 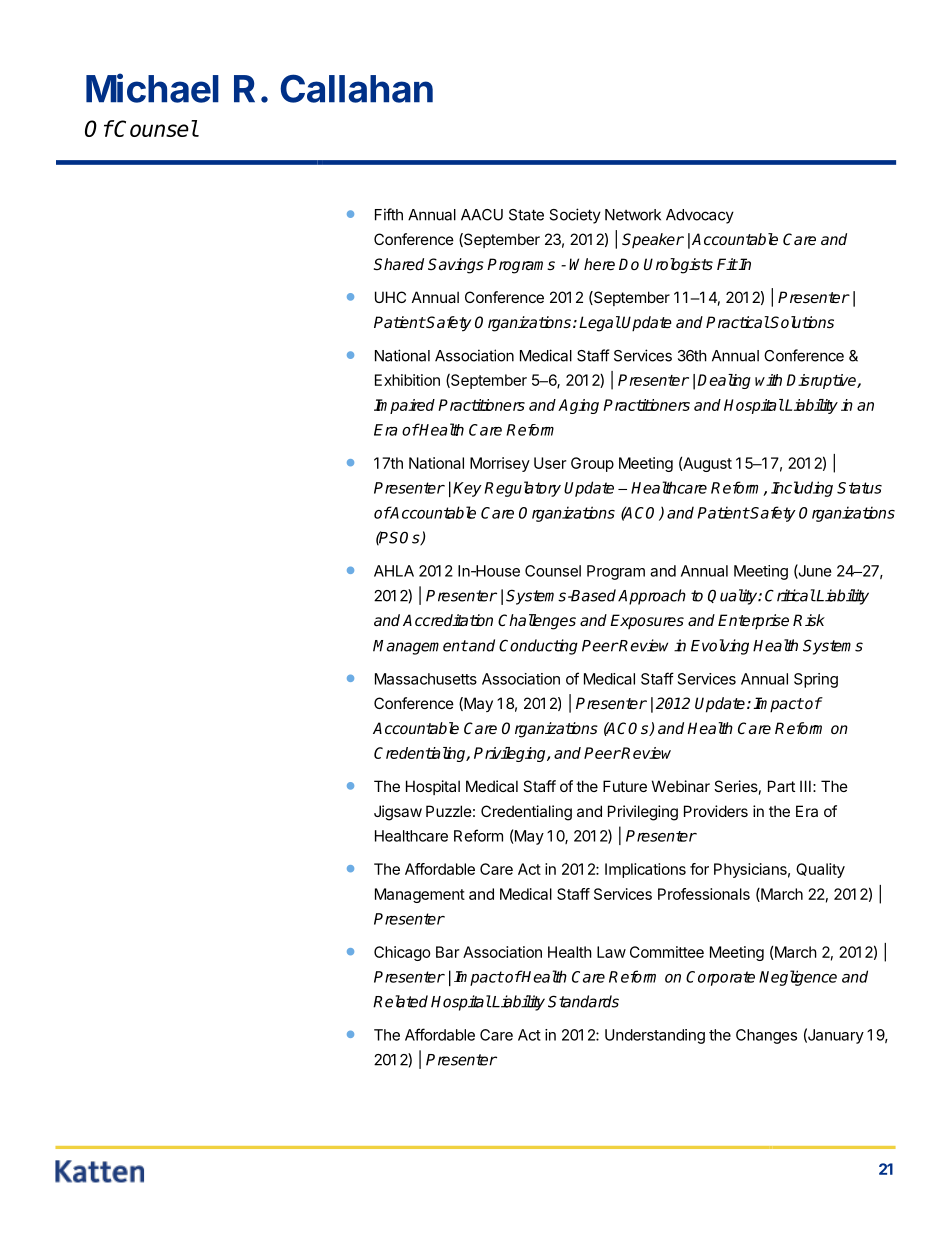 What do you see at coordinates (426, 679) in the screenshot?
I see `Massachusetts` at bounding box center [426, 679].
